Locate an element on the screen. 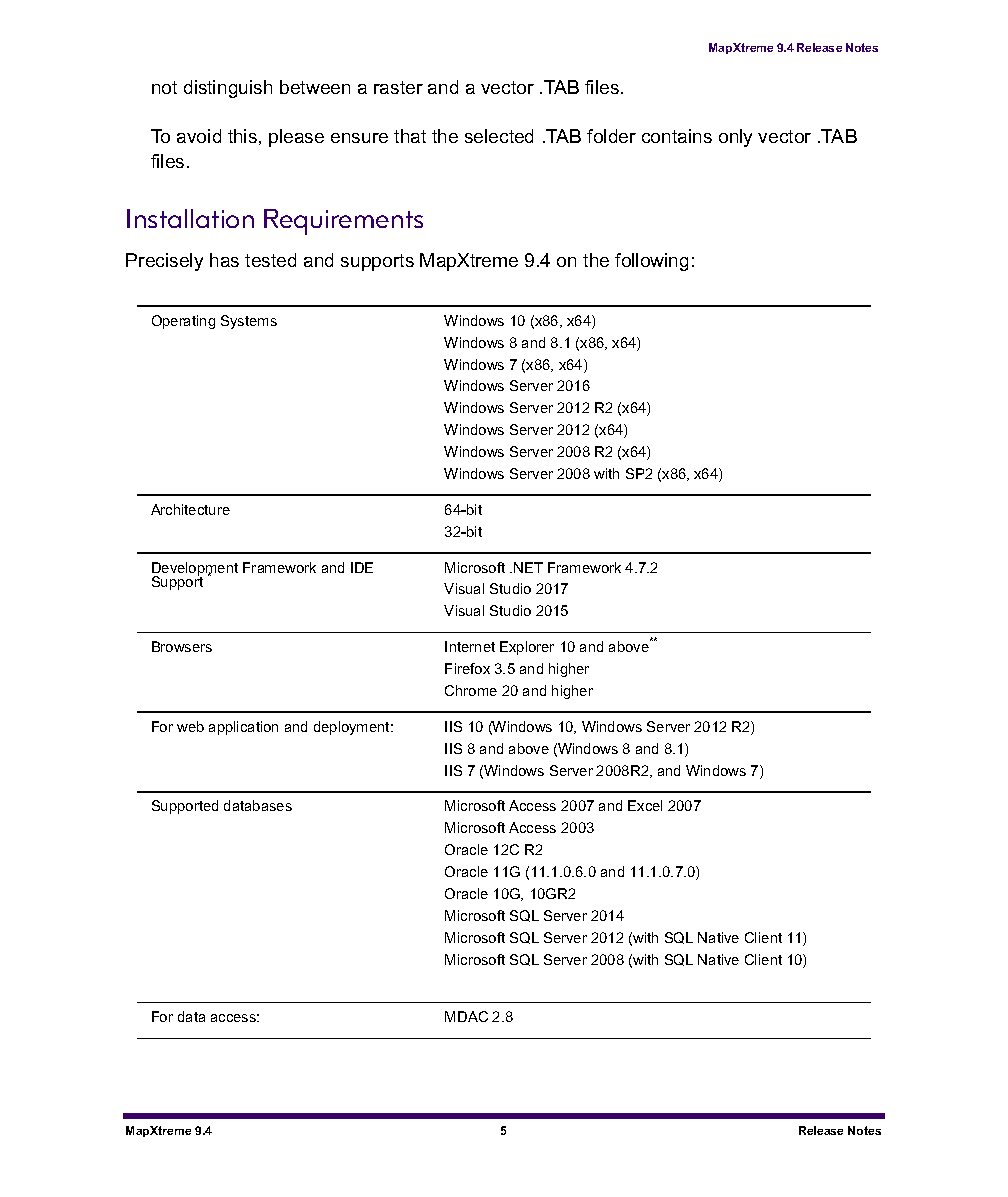 The height and width of the screenshot is (1197, 1008). Requirements is located at coordinates (343, 222).
